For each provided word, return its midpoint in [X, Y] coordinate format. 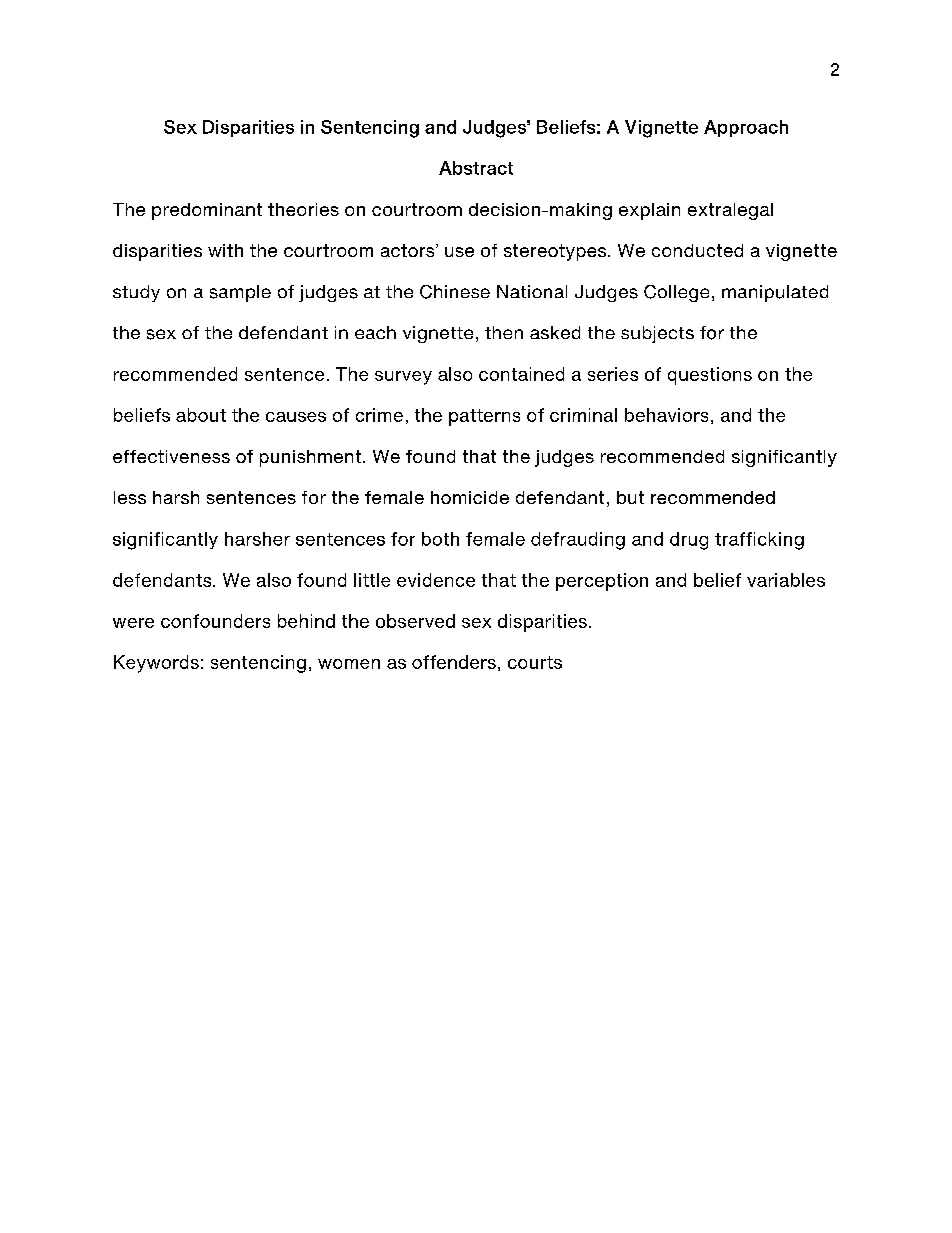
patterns [484, 417]
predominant [207, 211]
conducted [697, 250]
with [225, 250]
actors [409, 250]
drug [689, 541]
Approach [746, 128]
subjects [657, 334]
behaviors [666, 415]
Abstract [476, 168]
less [130, 497]
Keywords [156, 664]
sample [240, 293]
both [440, 539]
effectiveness [171, 456]
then [504, 332]
